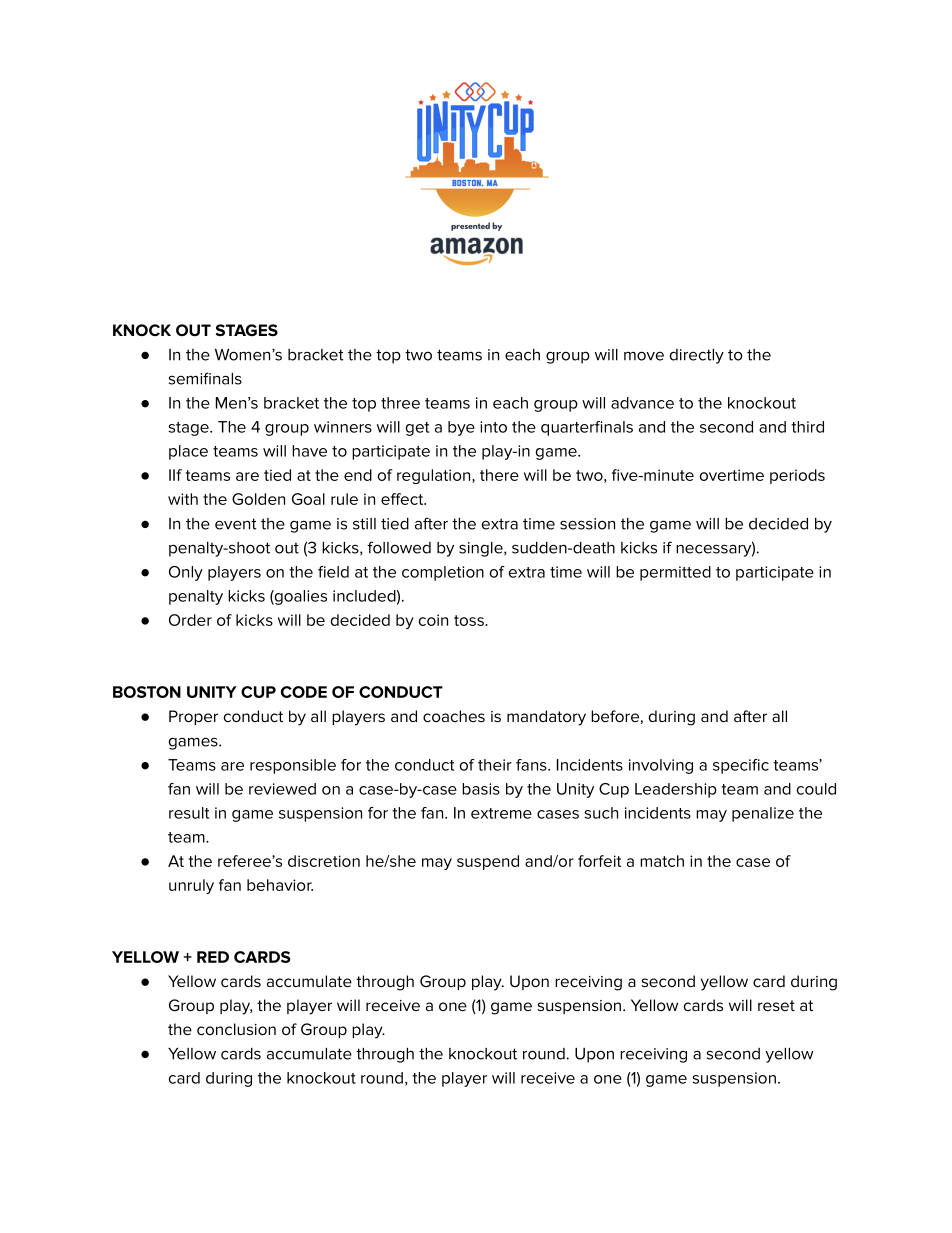 This screenshot has height=1233, width=952. What do you see at coordinates (741, 766) in the screenshot?
I see `specific` at bounding box center [741, 766].
